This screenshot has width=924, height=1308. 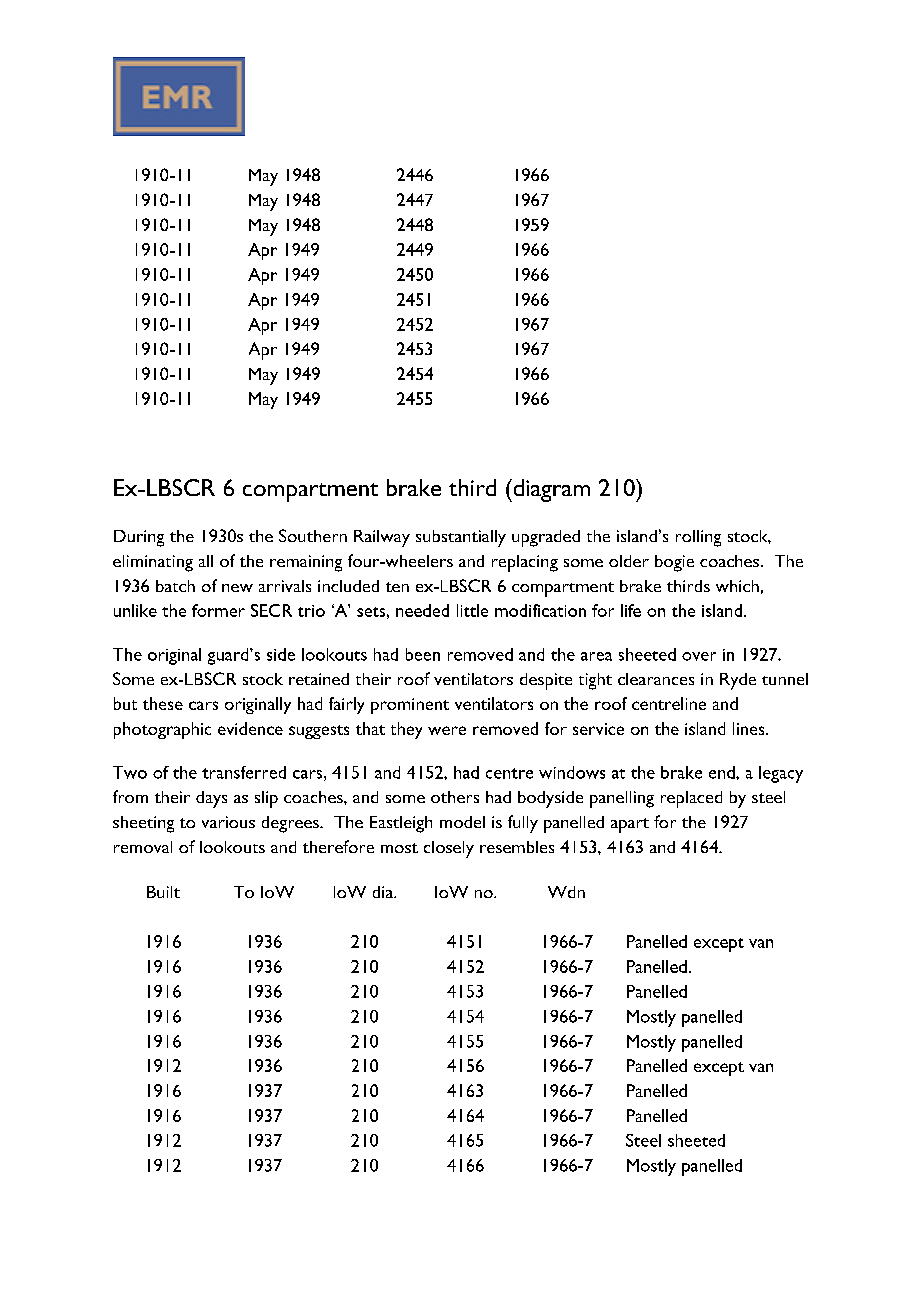 What do you see at coordinates (163, 892) in the screenshot?
I see `Built` at bounding box center [163, 892].
